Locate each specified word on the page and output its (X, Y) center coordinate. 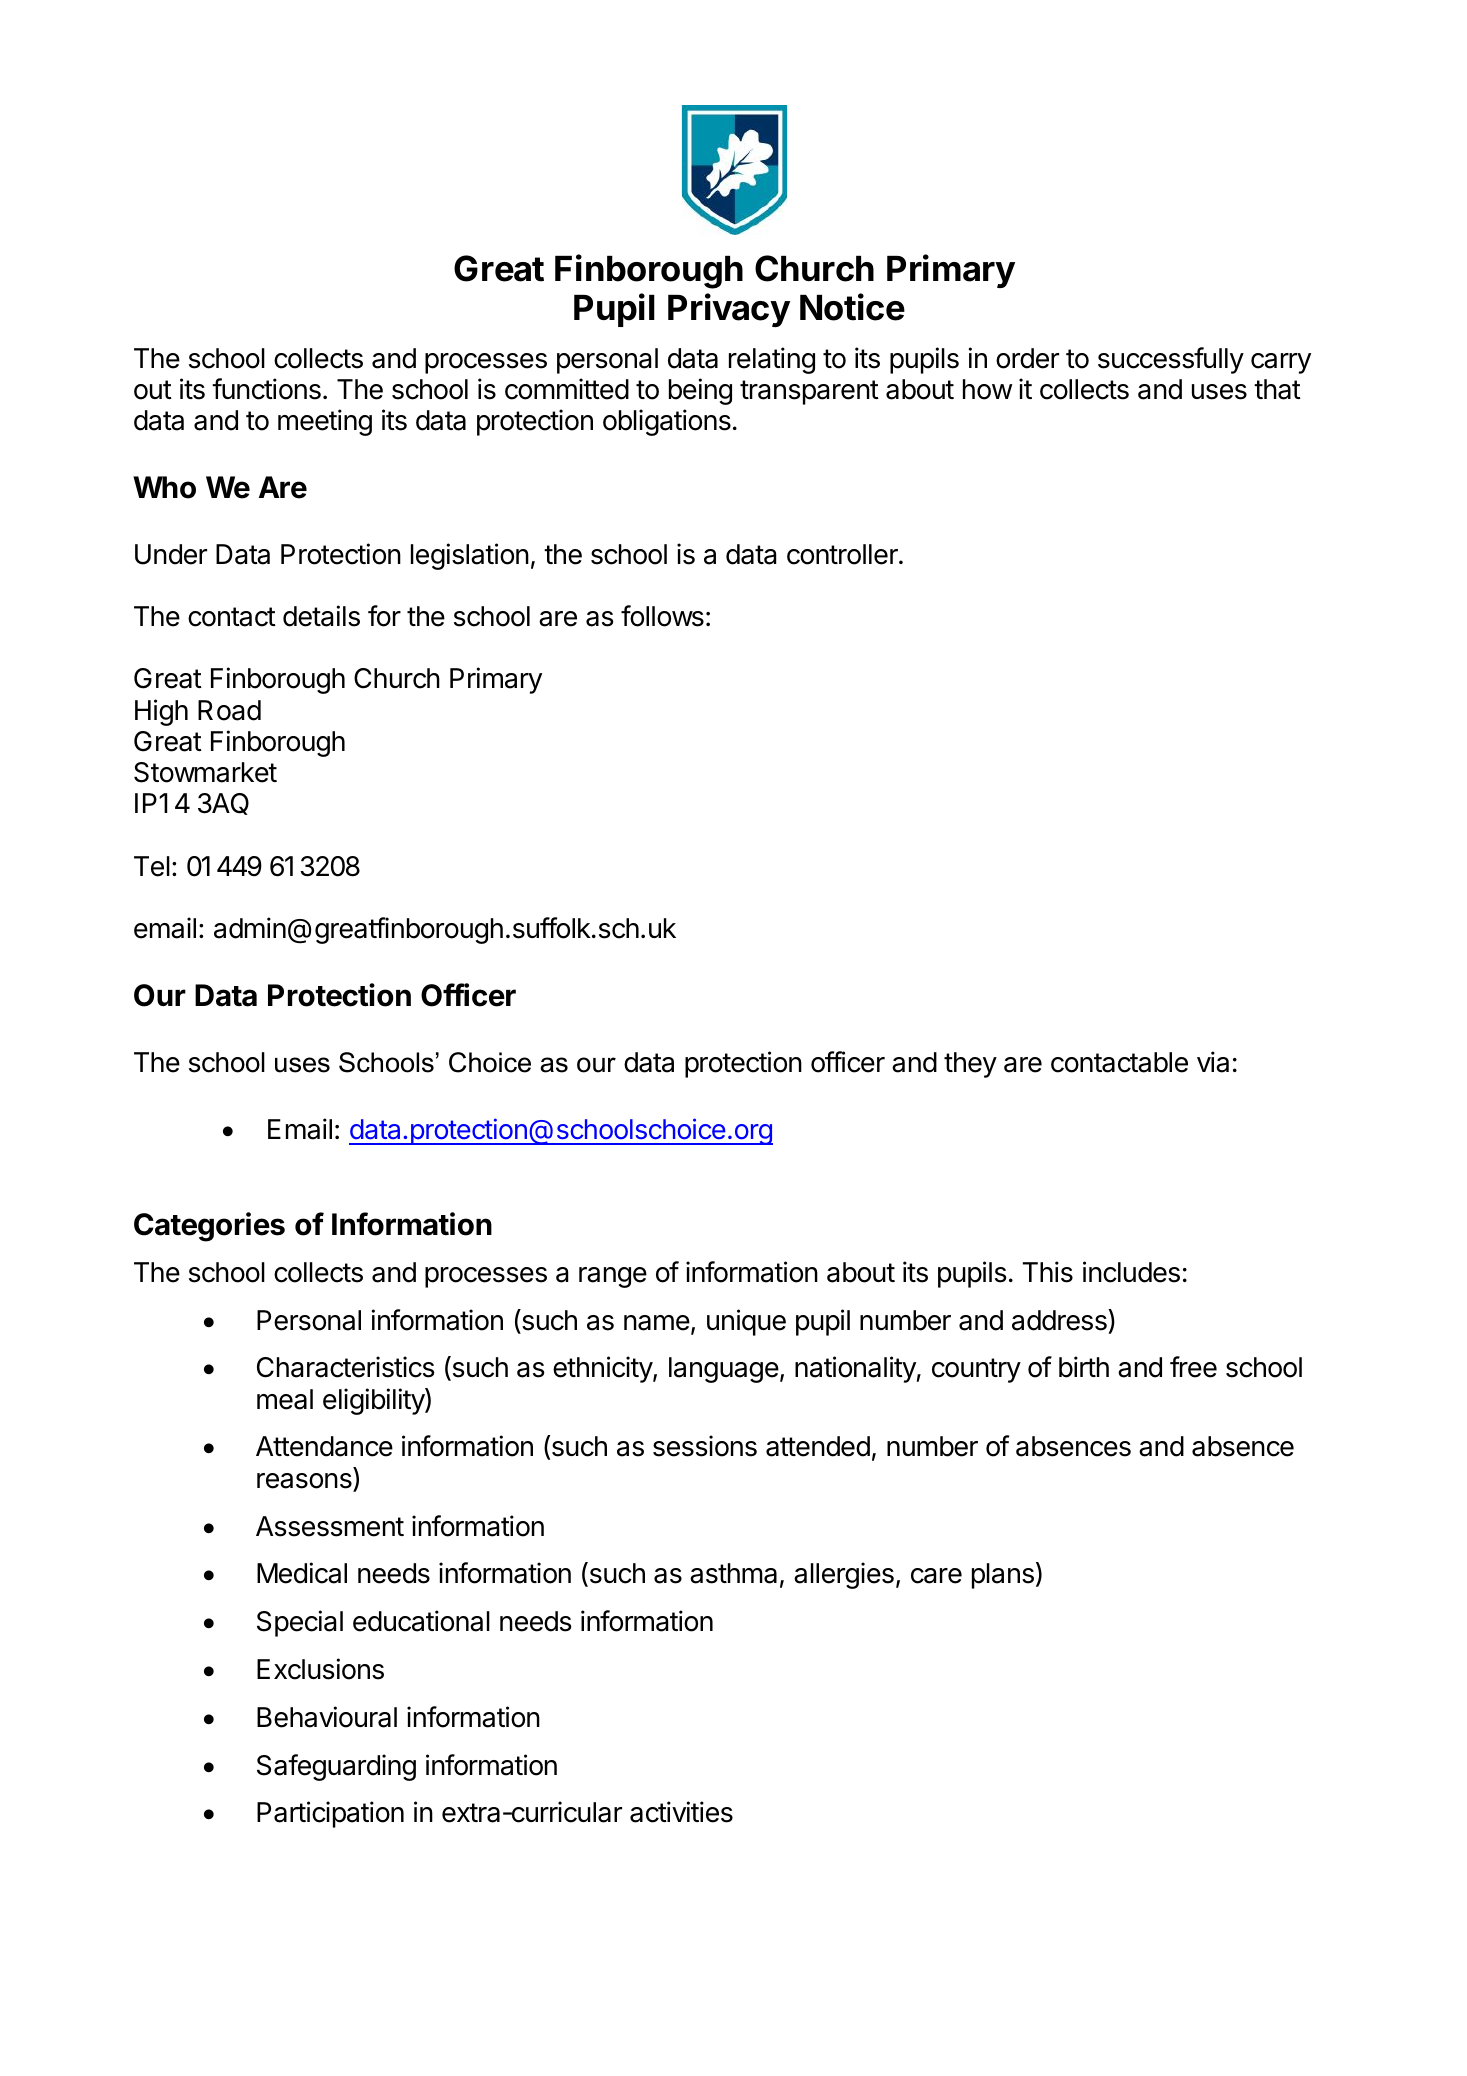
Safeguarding (336, 1767)
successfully (1171, 360)
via (1213, 1062)
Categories (209, 1227)
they (970, 1065)
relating (772, 360)
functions (266, 389)
